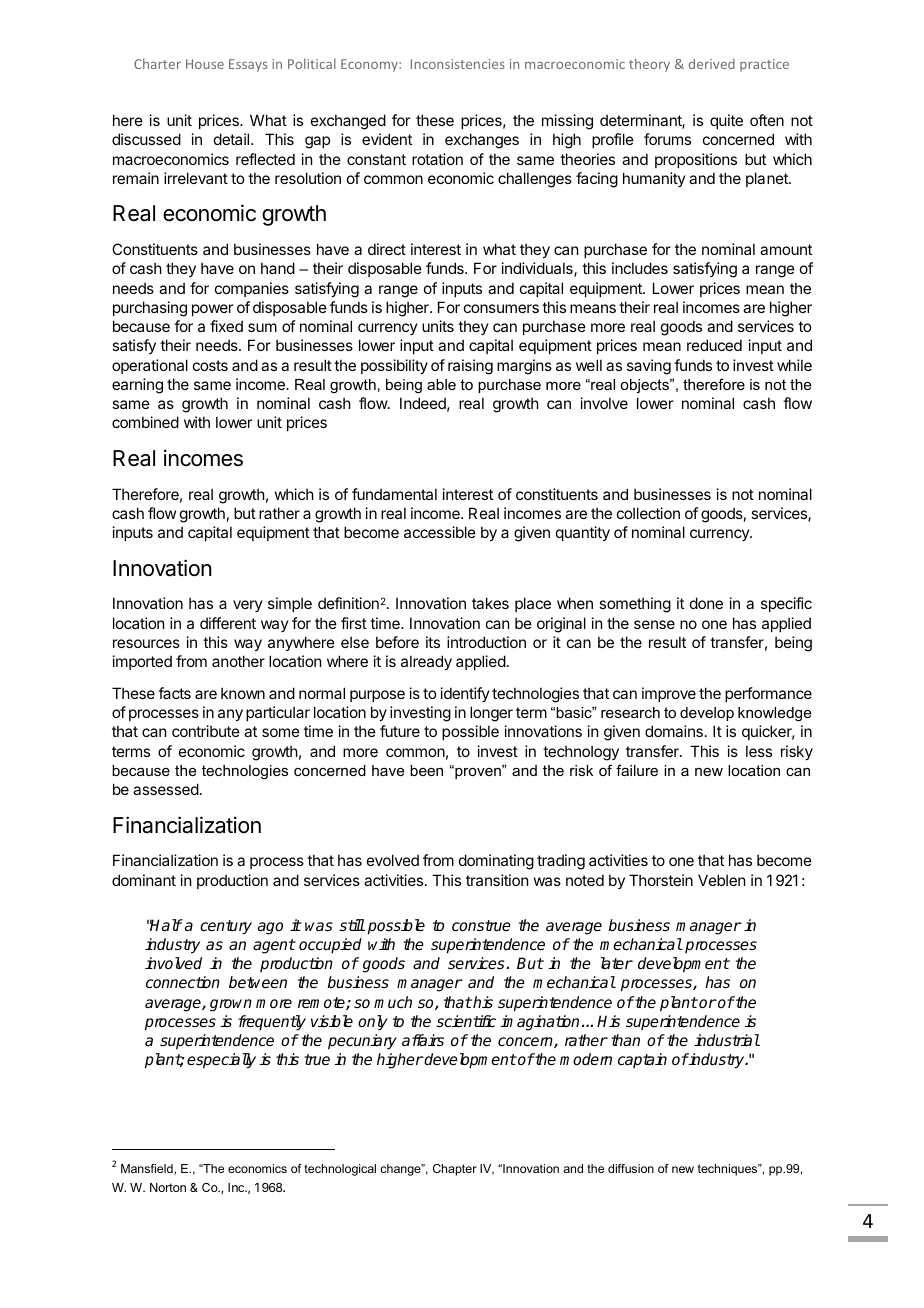 This page has width=924, height=1308. Describe the element at coordinates (486, 642) in the page. I see `introduction` at that location.
